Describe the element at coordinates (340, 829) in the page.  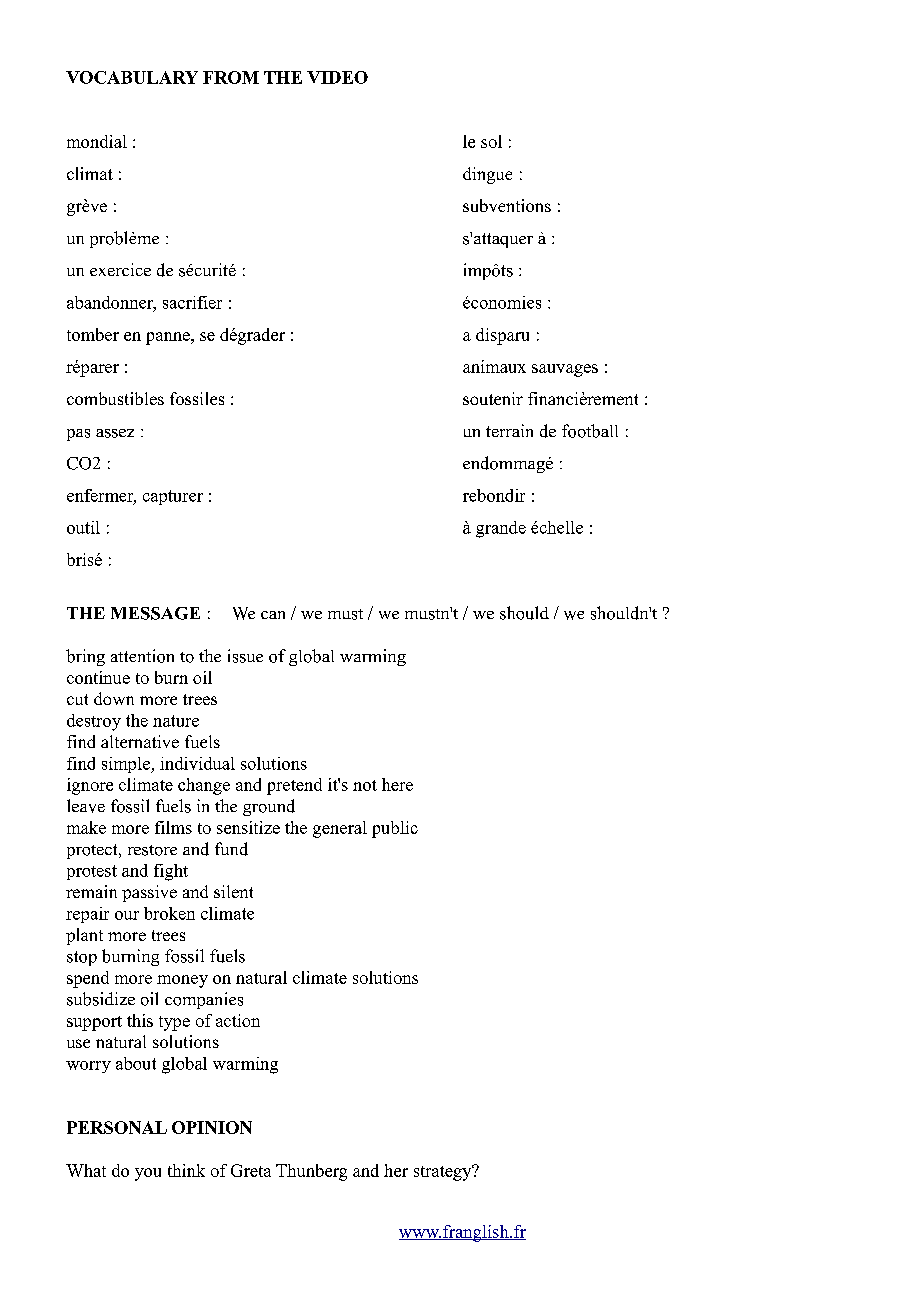
I see `general` at that location.
